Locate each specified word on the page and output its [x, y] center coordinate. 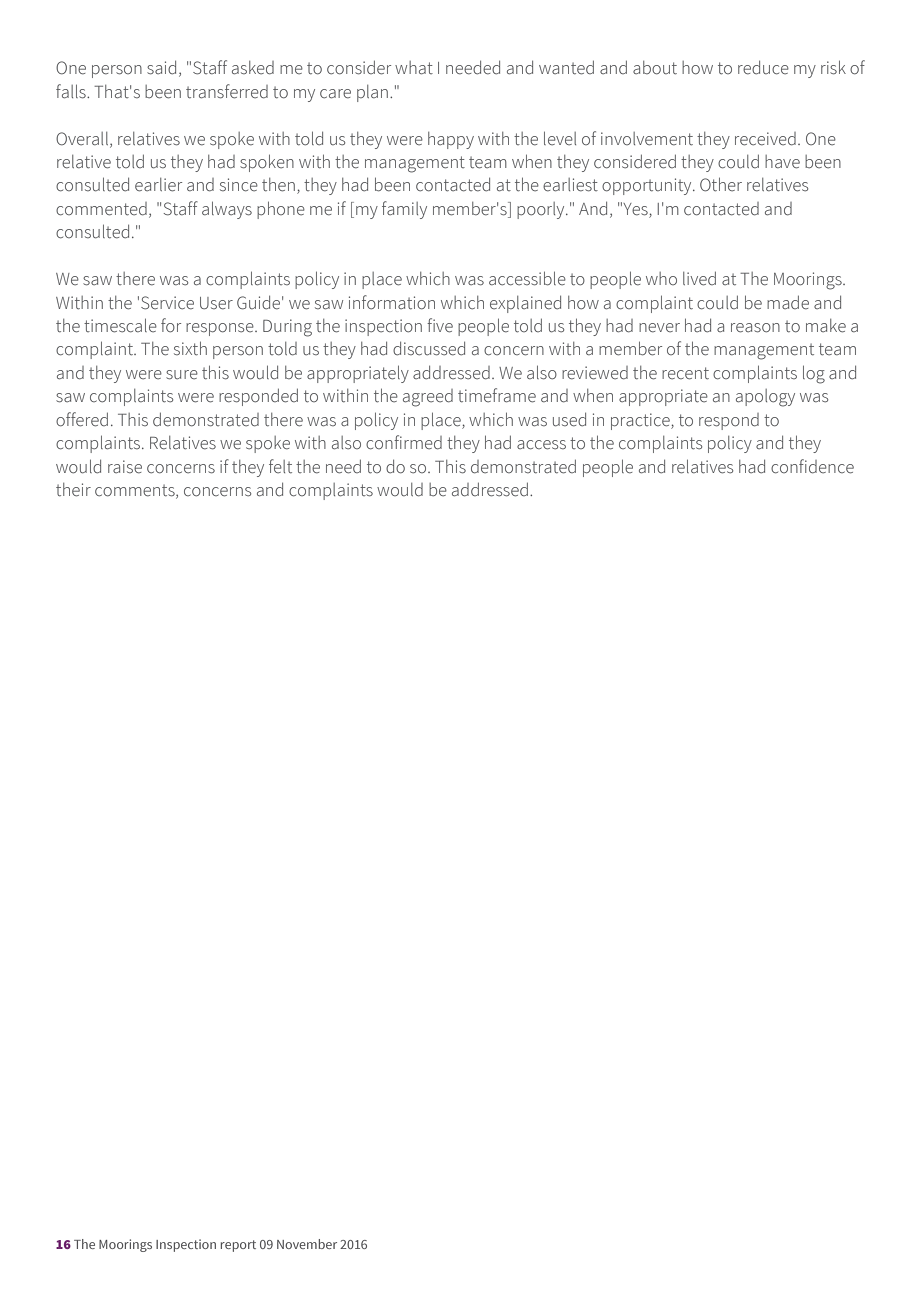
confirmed [404, 442]
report [238, 1246]
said [161, 68]
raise [125, 467]
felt [280, 466]
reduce [763, 68]
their [73, 490]
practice [641, 421]
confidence [812, 466]
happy [451, 140]
